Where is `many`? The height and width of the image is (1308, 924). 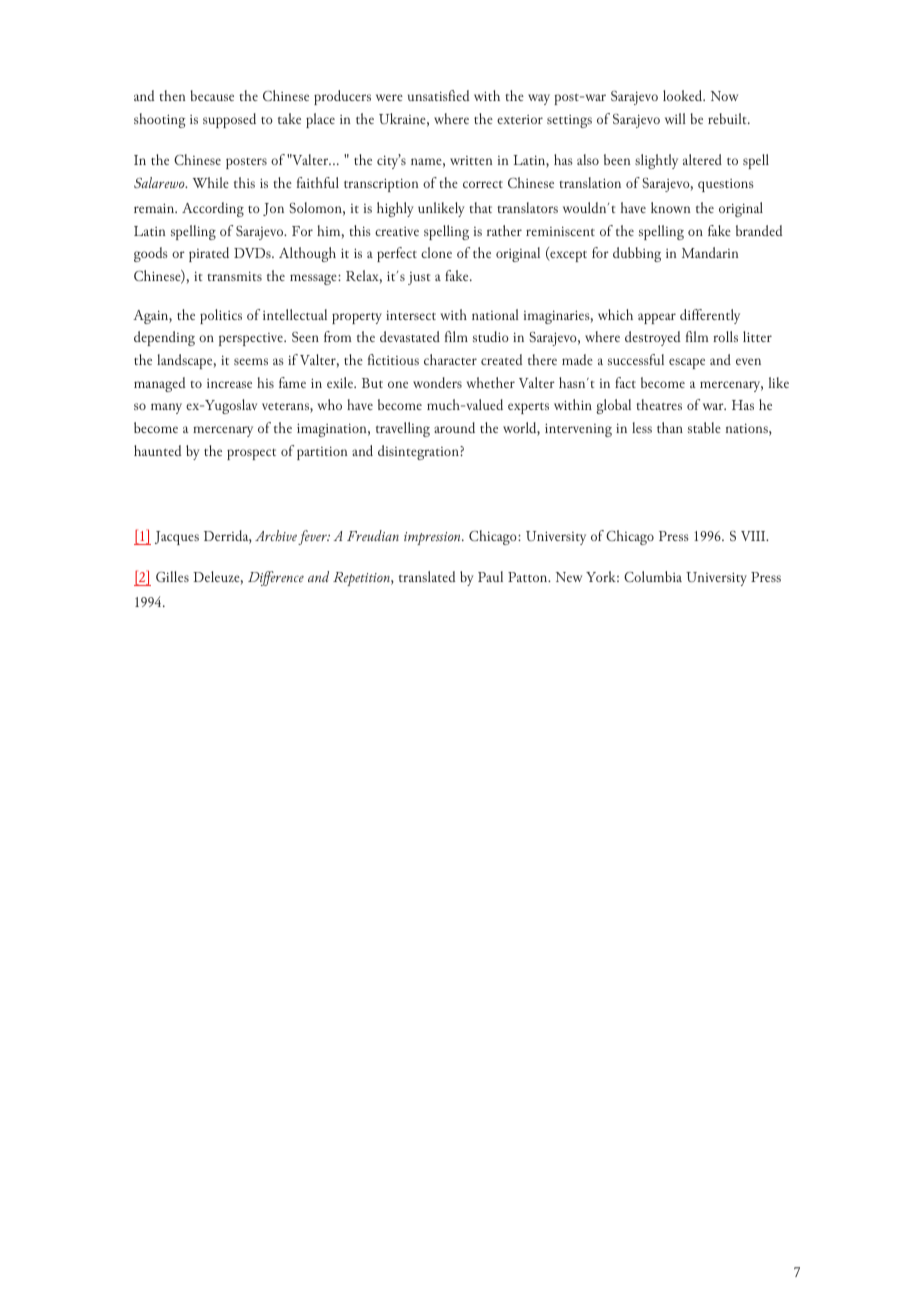 many is located at coordinates (166, 408).
